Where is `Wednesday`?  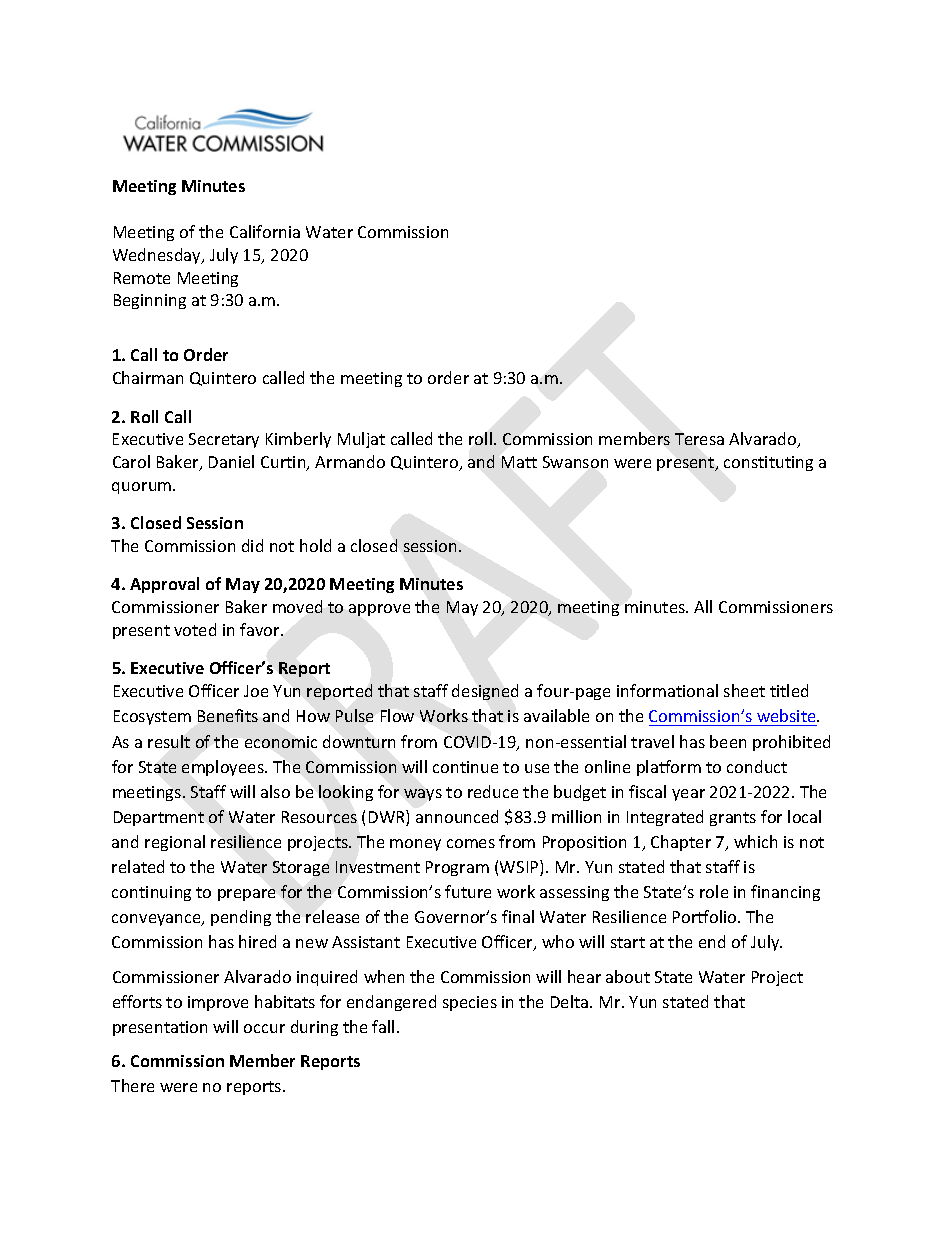
Wednesday is located at coordinates (158, 256).
